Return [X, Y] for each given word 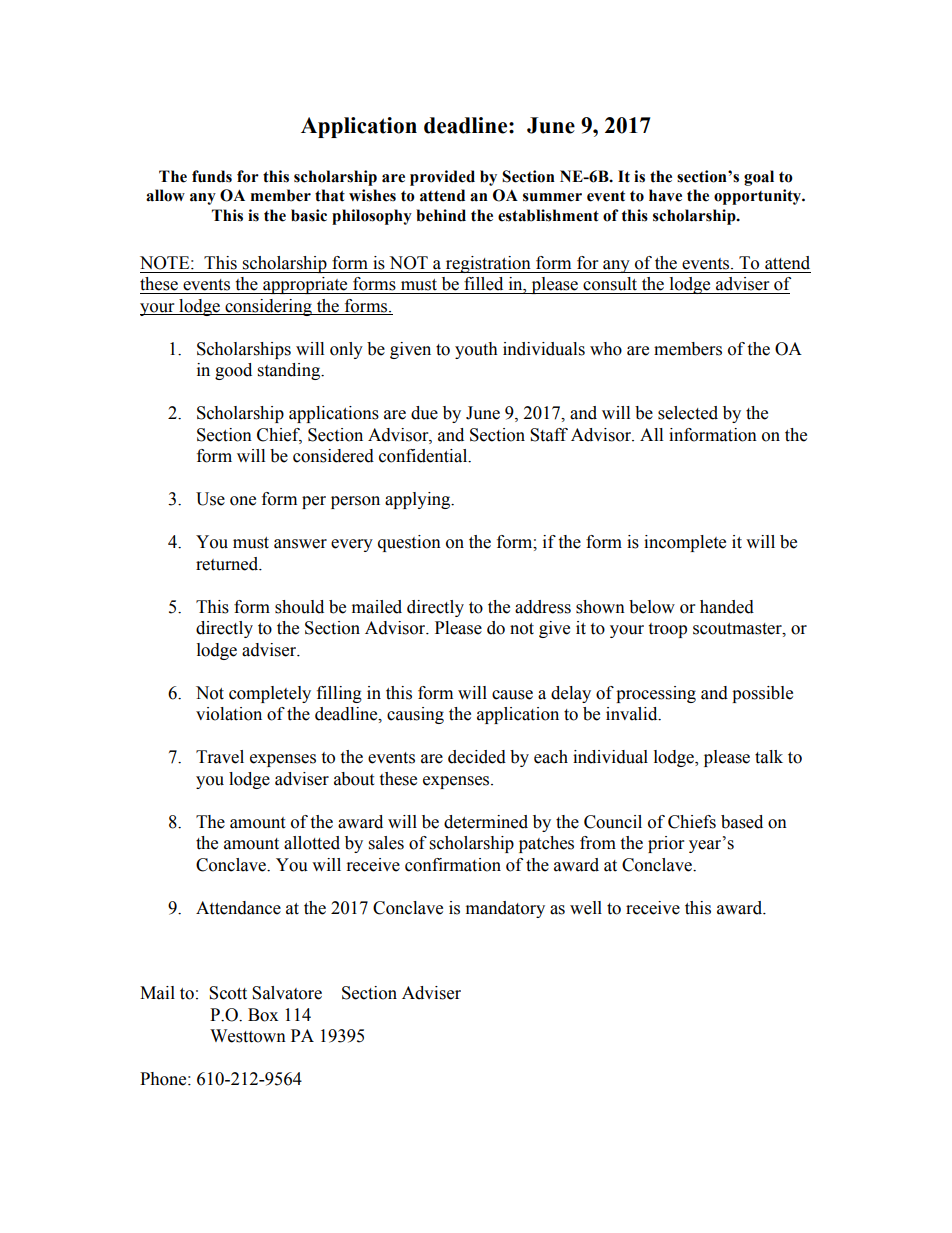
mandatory [505, 909]
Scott [228, 993]
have [665, 195]
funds [212, 176]
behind [441, 215]
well [586, 908]
